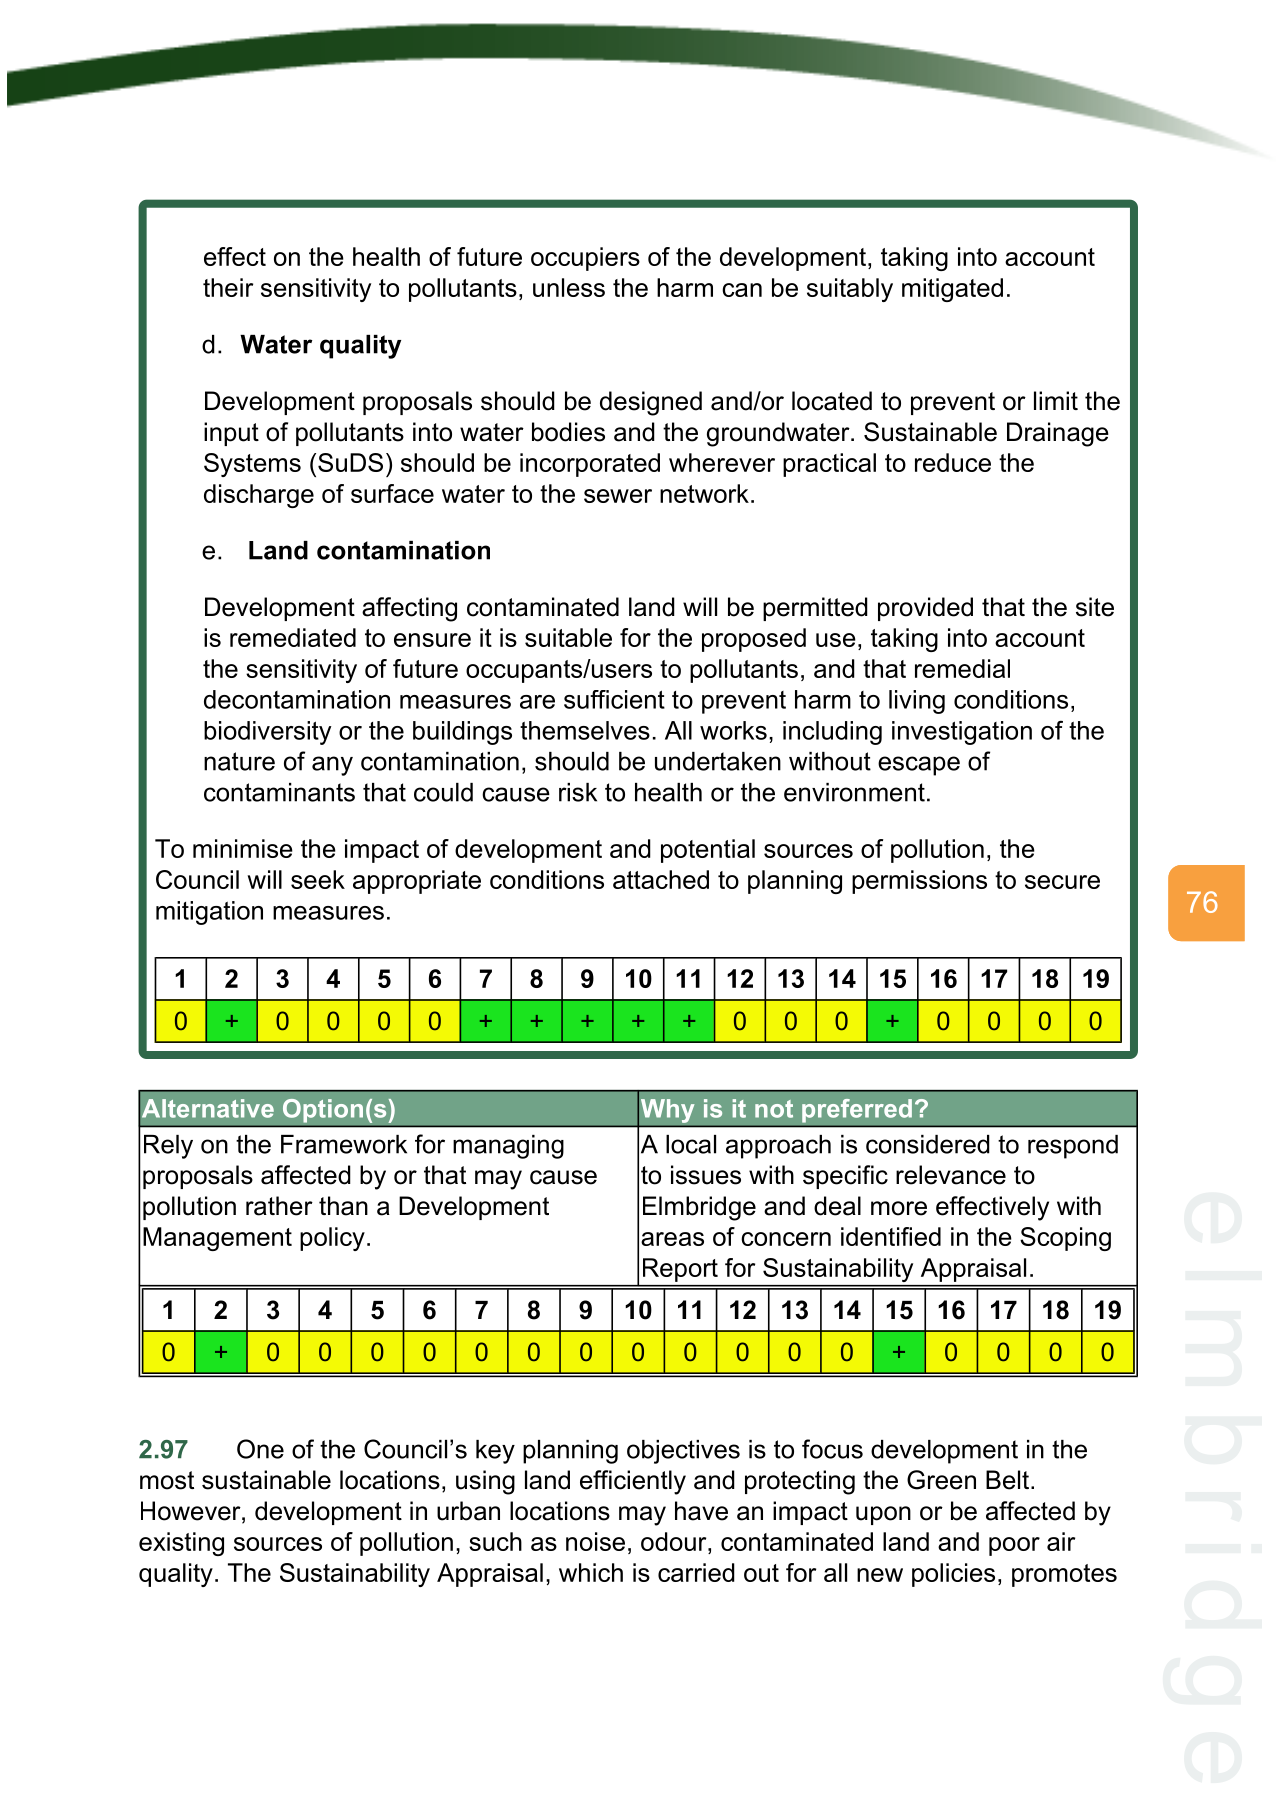 Image resolution: width=1276 pixels, height=1806 pixels. Describe the element at coordinates (919, 882) in the screenshot. I see `permissions` at that location.
